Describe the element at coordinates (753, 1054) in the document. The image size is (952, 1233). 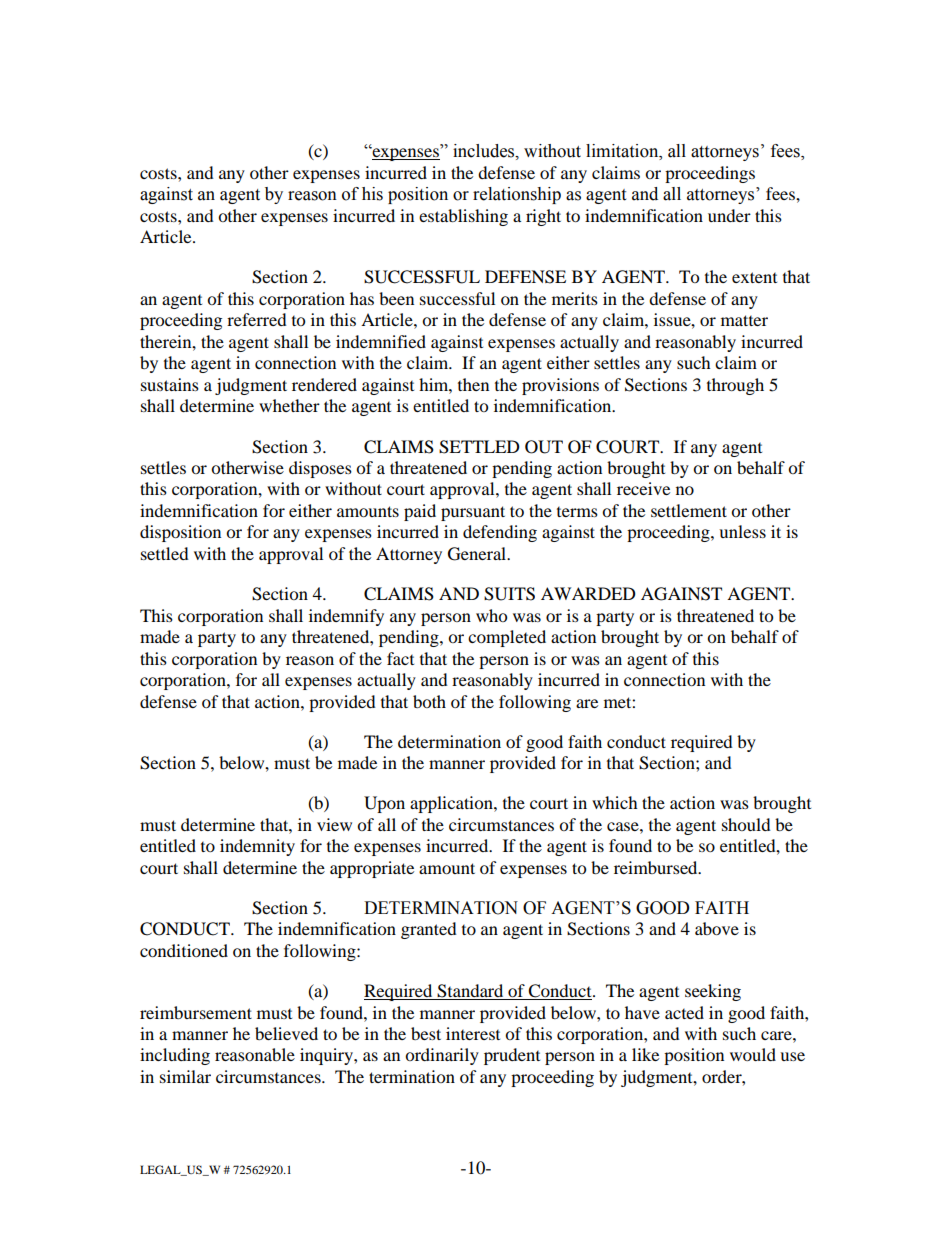
I see `would` at that location.
